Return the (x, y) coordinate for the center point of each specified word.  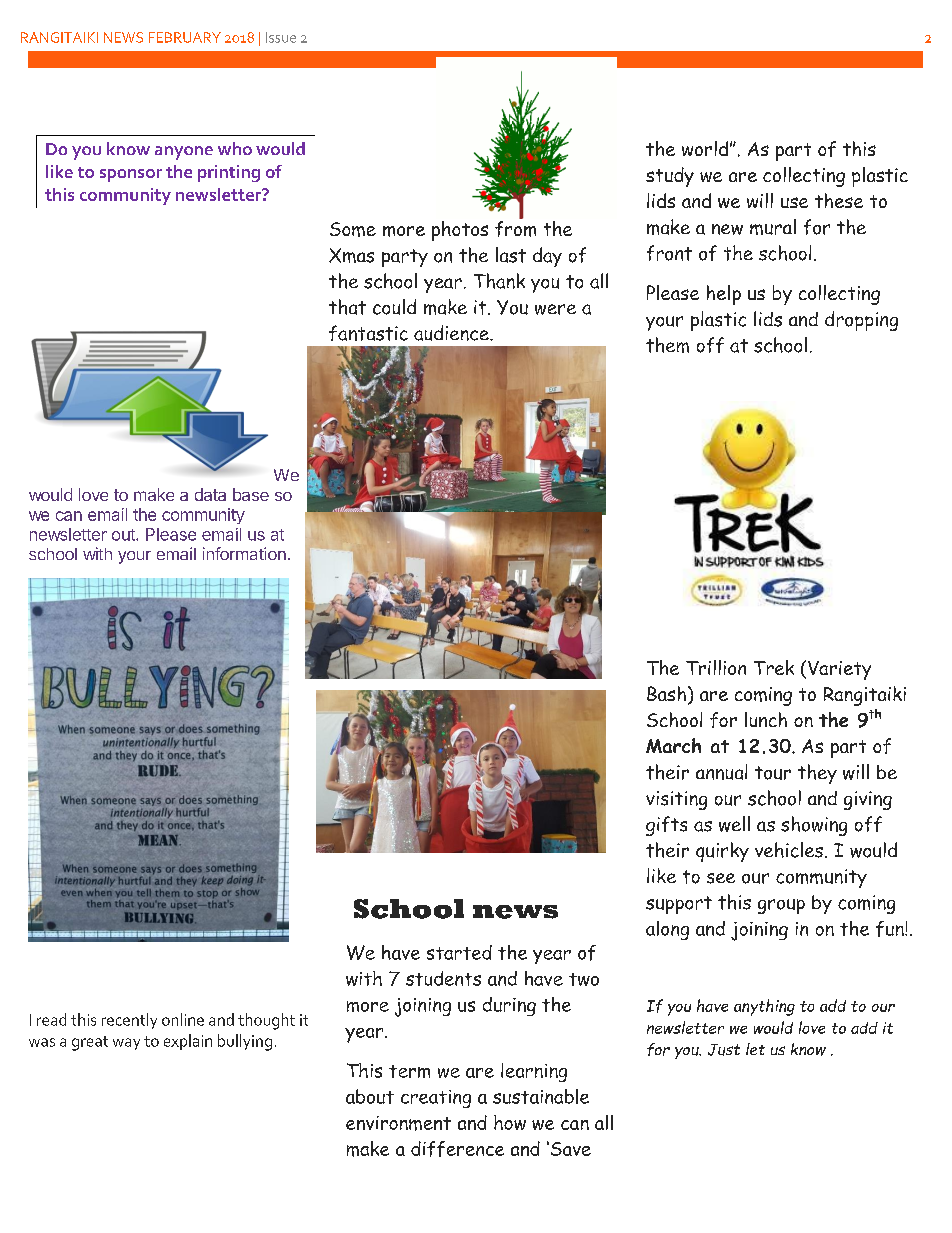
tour (773, 773)
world (705, 148)
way (126, 1044)
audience (452, 333)
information (244, 553)
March (673, 745)
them (667, 345)
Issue (281, 37)
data (210, 494)
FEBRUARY (185, 37)
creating (436, 1099)
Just (724, 1050)
